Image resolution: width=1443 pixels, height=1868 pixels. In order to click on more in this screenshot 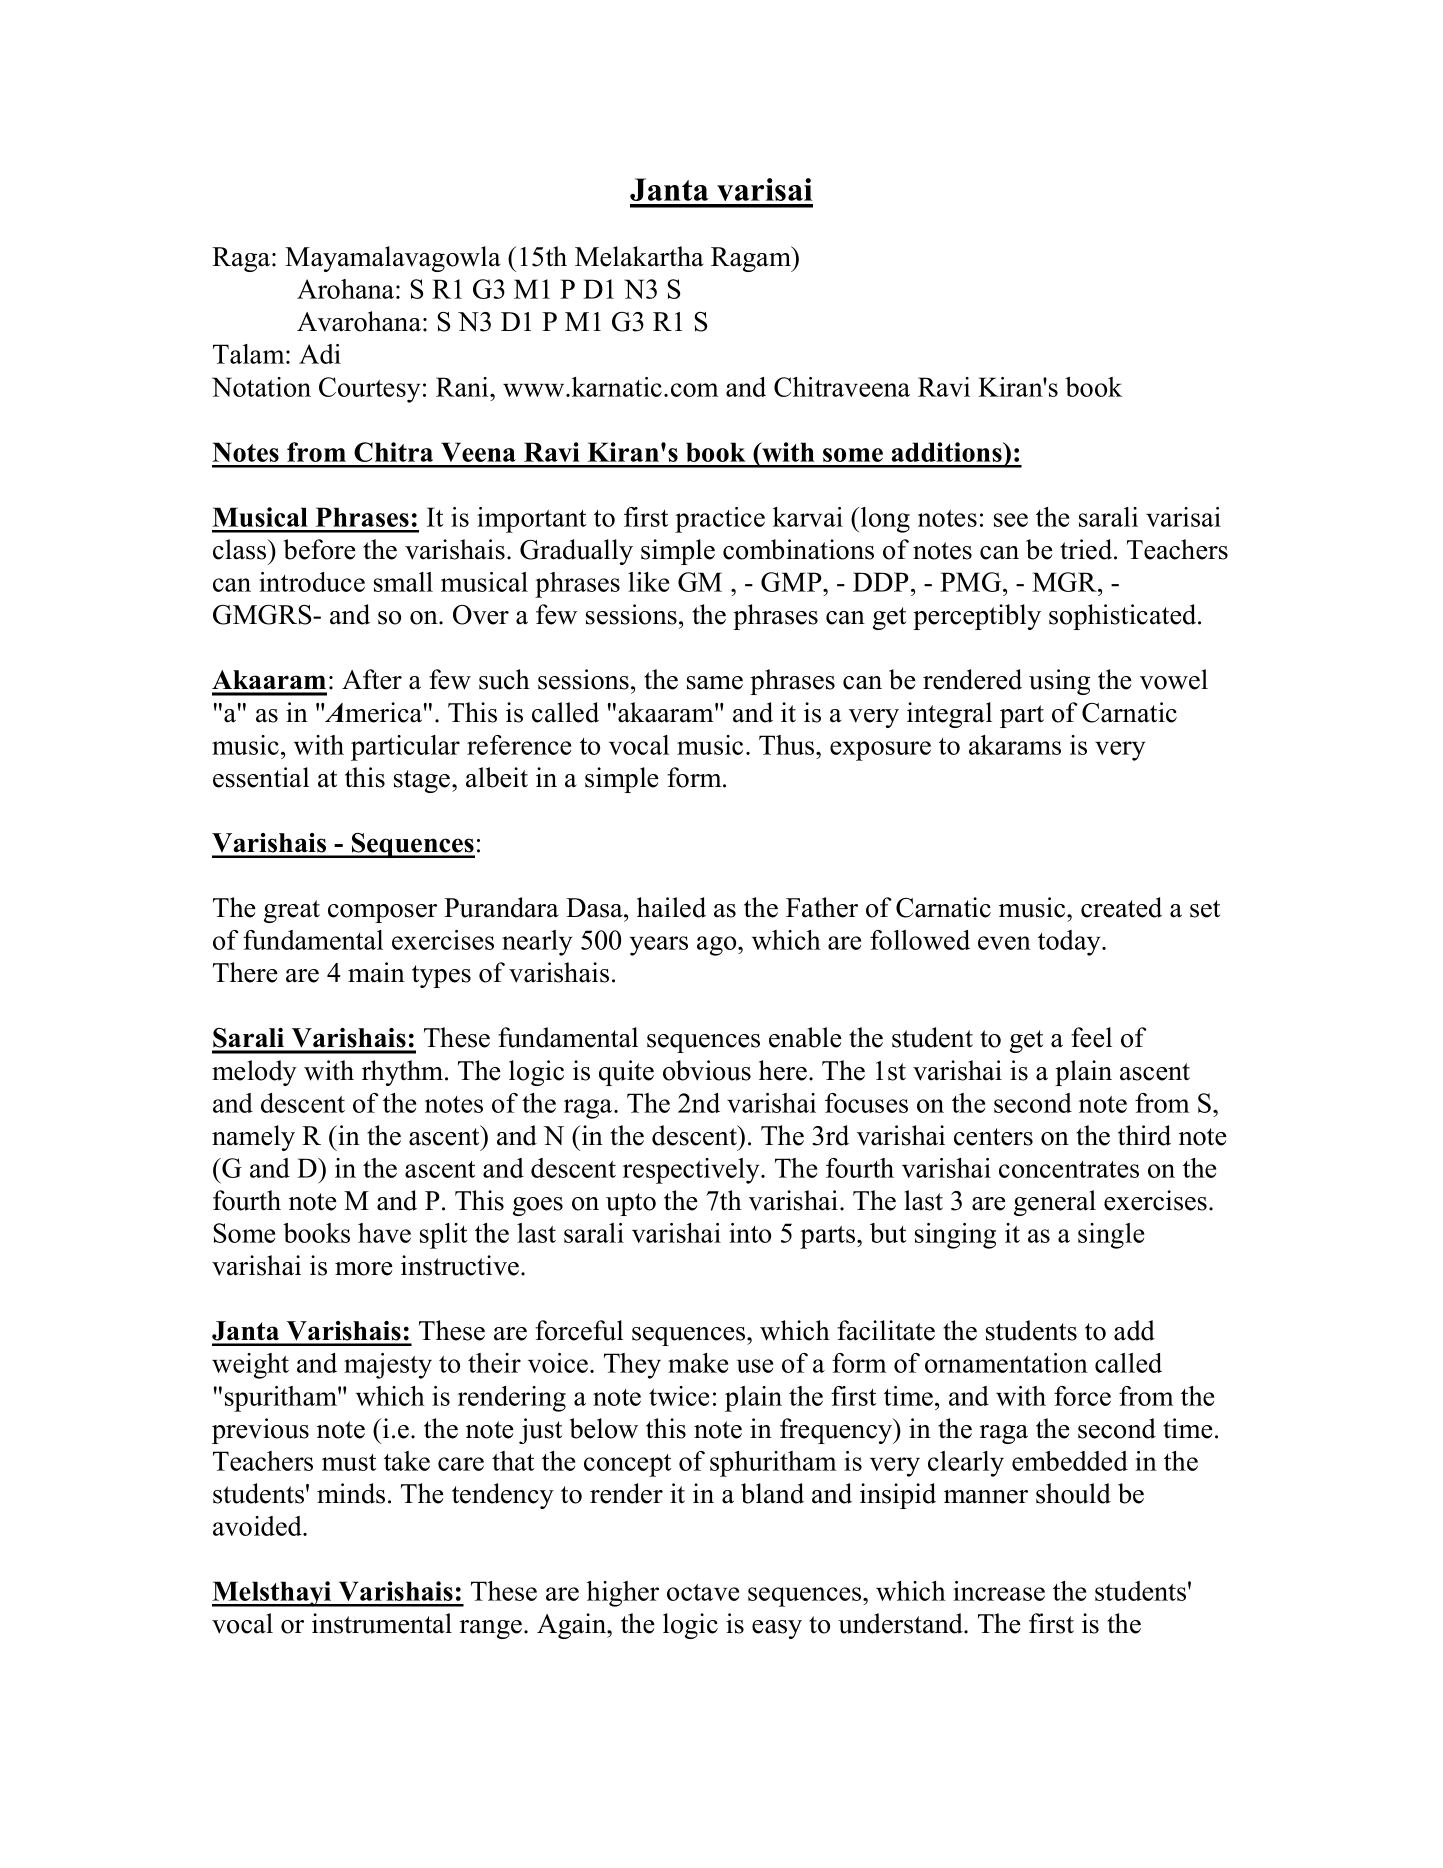, I will do `click(364, 1269)`.
